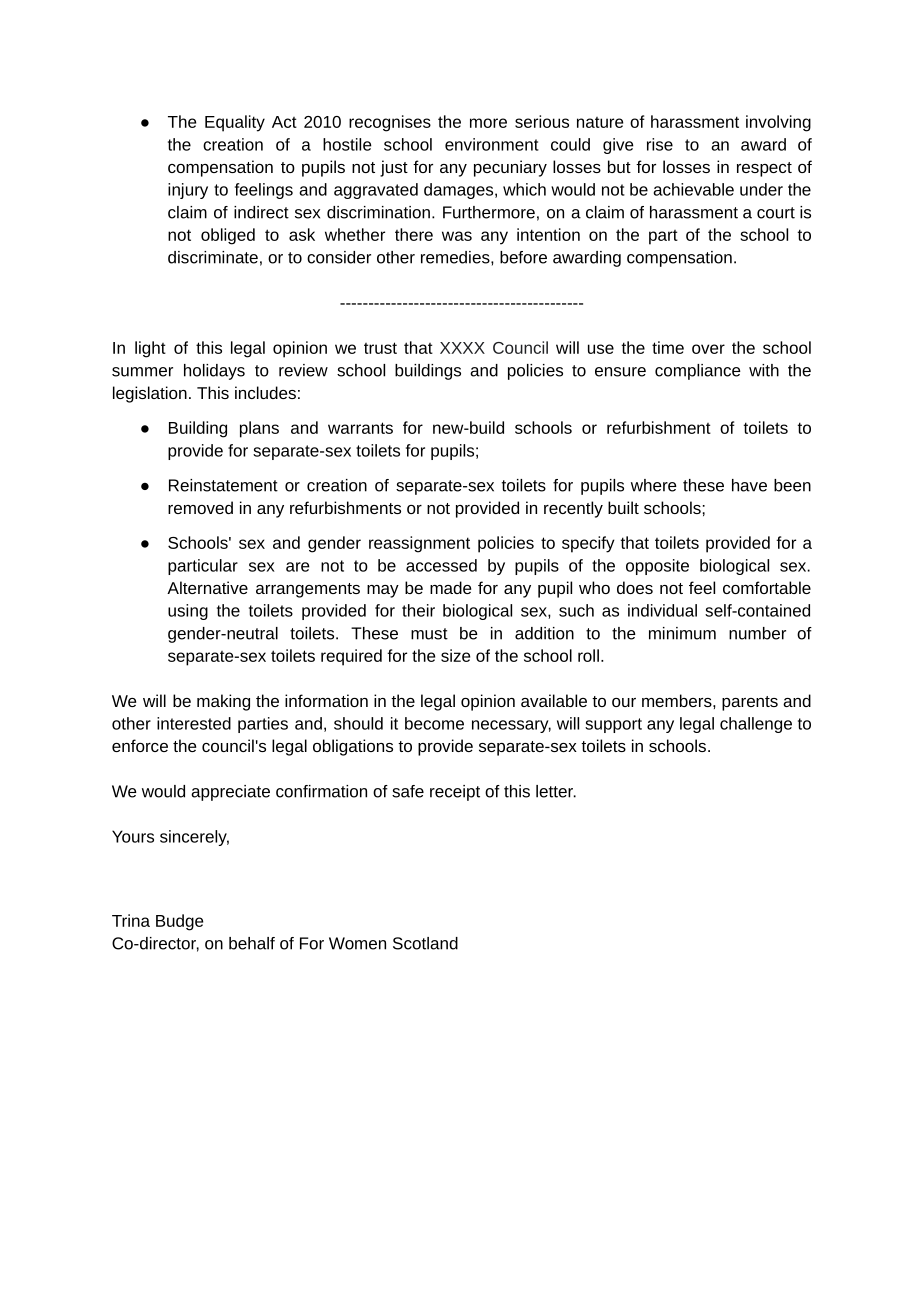  I want to click on size, so click(455, 655).
